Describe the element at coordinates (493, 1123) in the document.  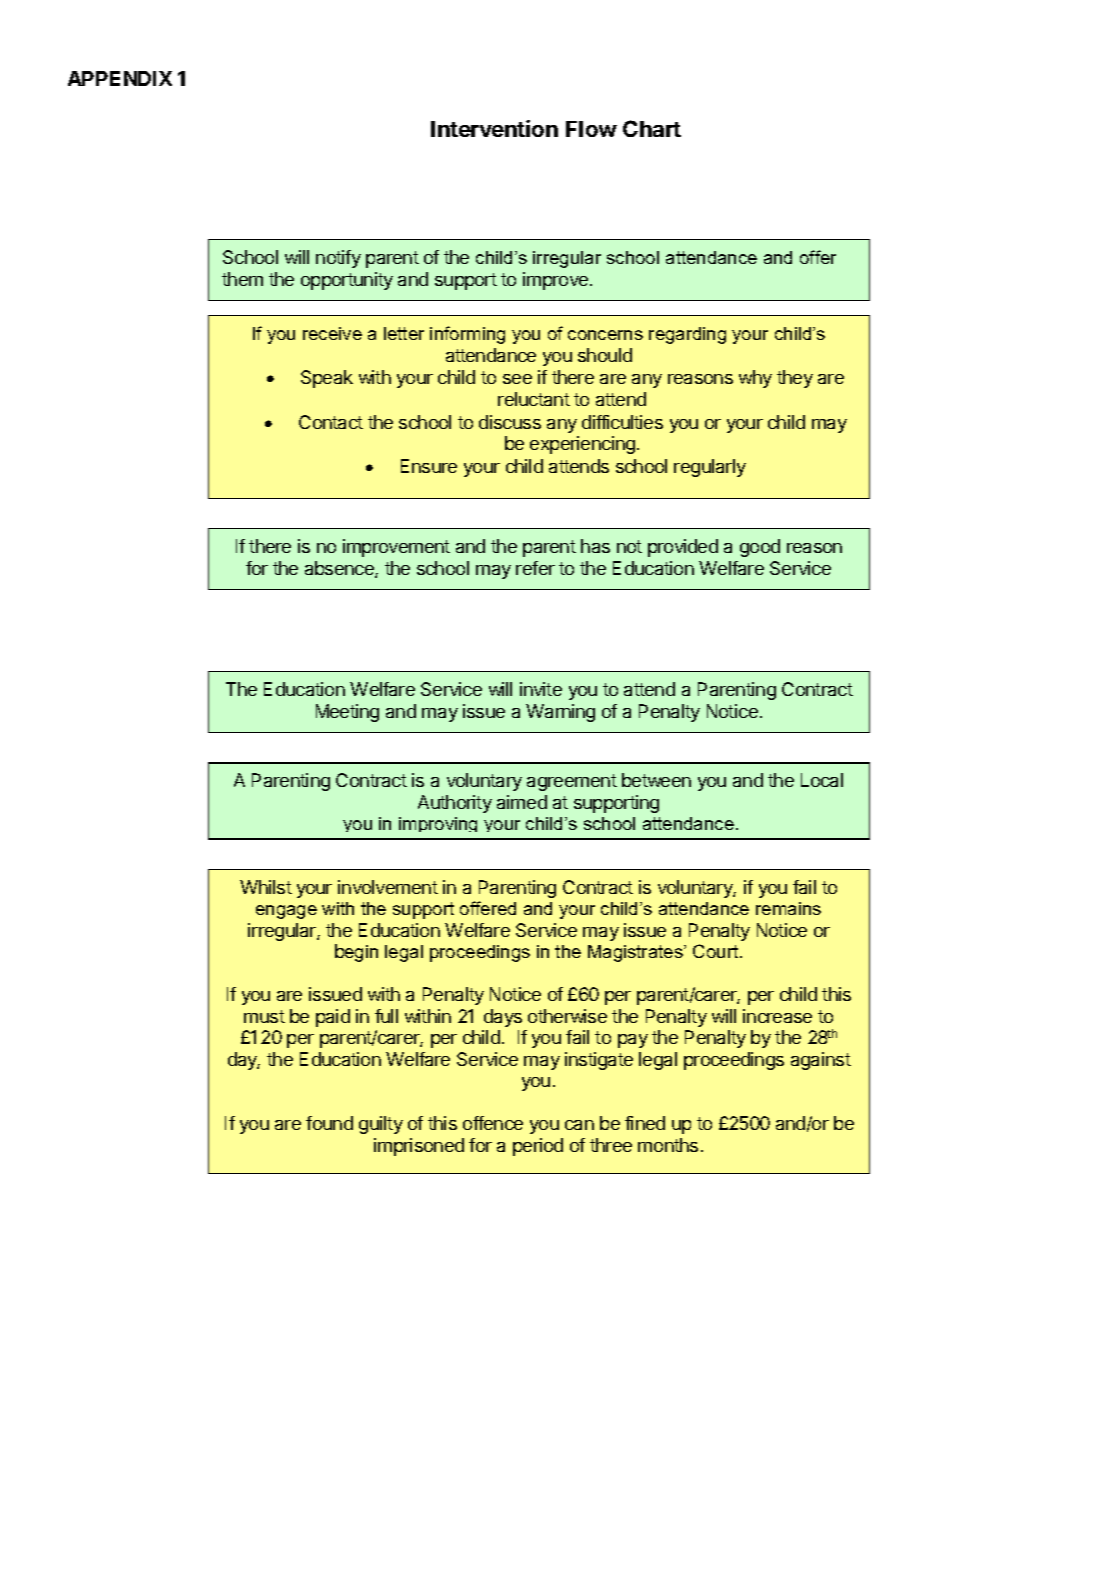
I see `offence` at that location.
